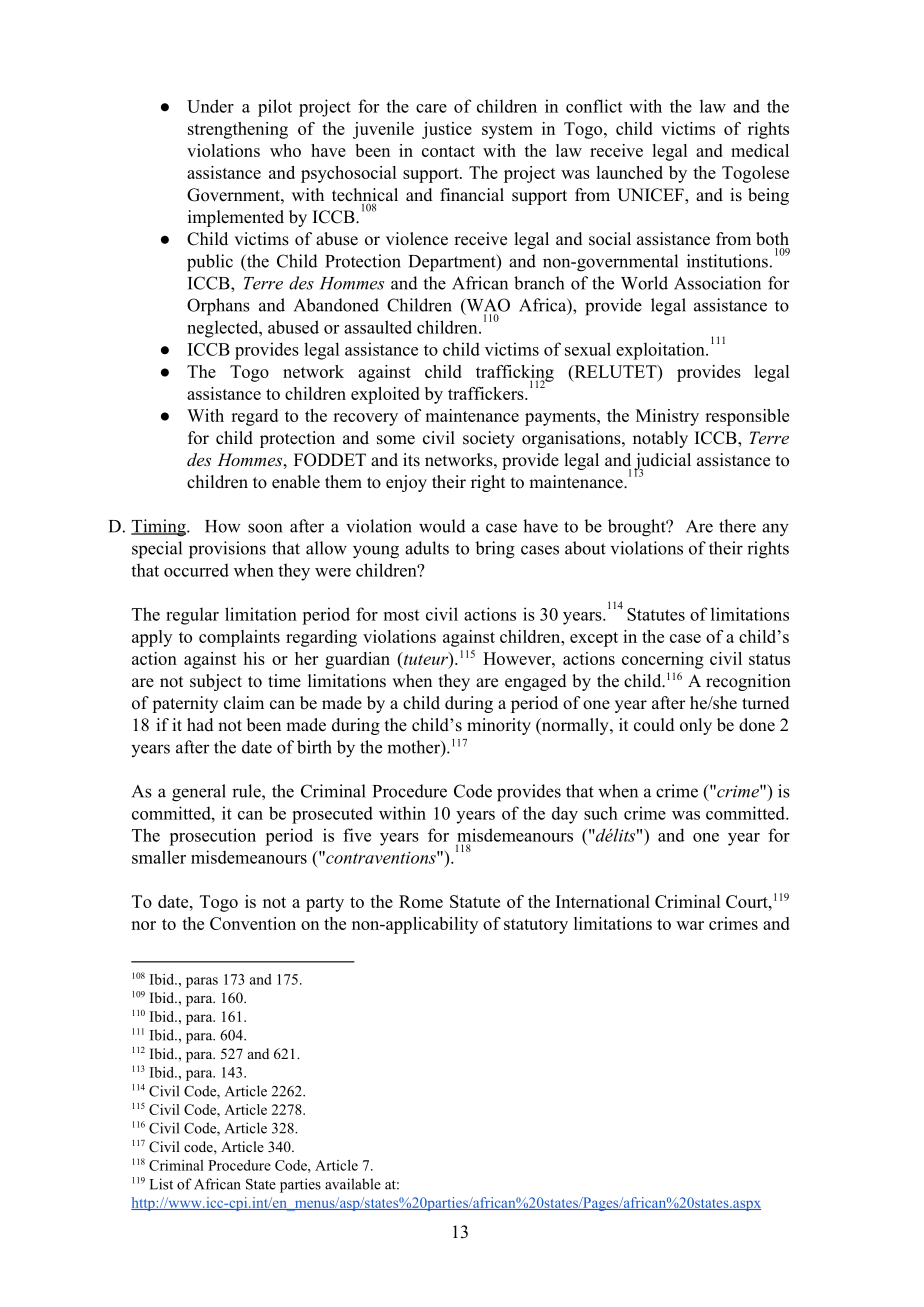  What do you see at coordinates (487, 393) in the document?
I see `traffickers` at bounding box center [487, 393].
